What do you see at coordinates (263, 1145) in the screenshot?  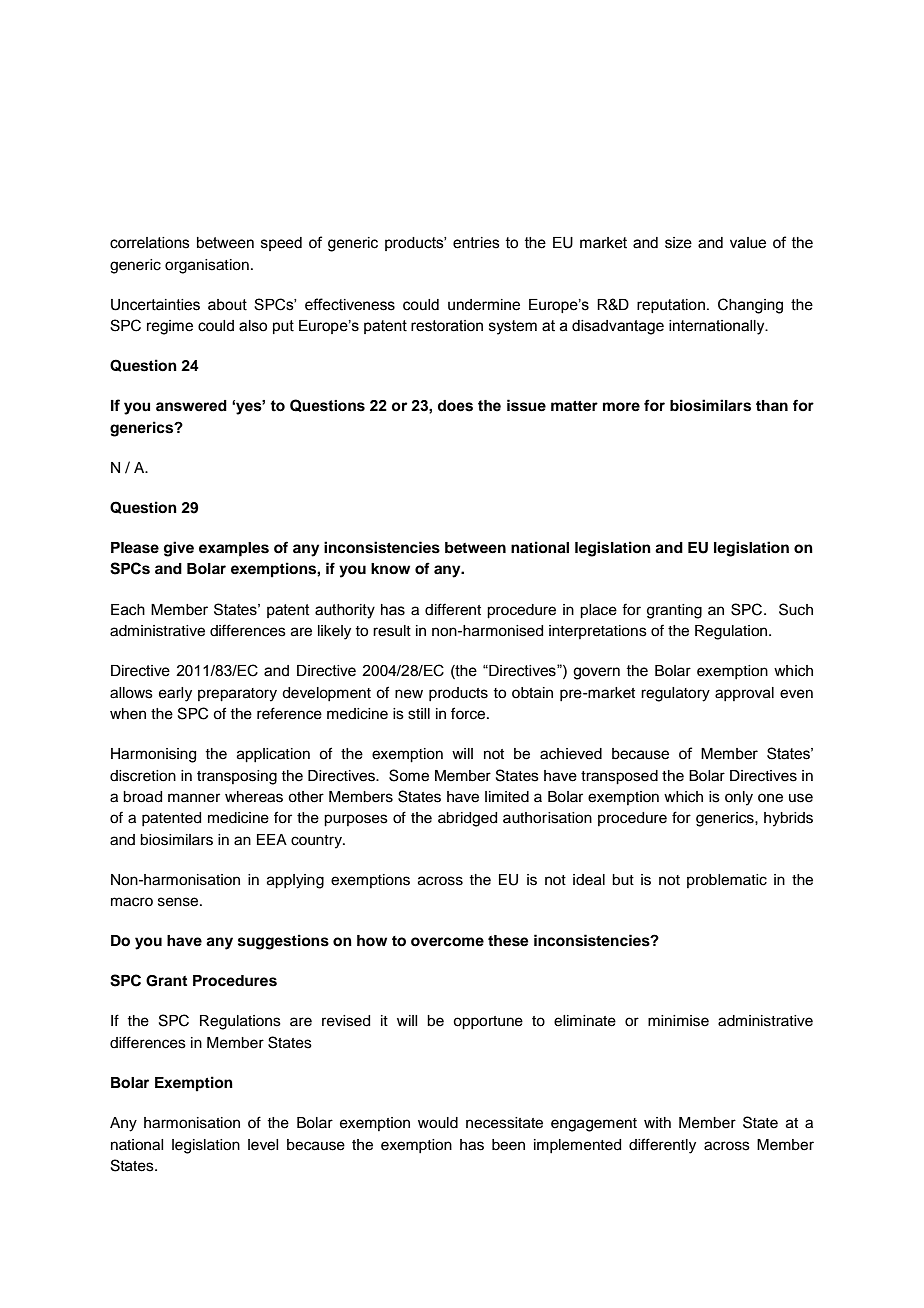 I see `level` at bounding box center [263, 1145].
